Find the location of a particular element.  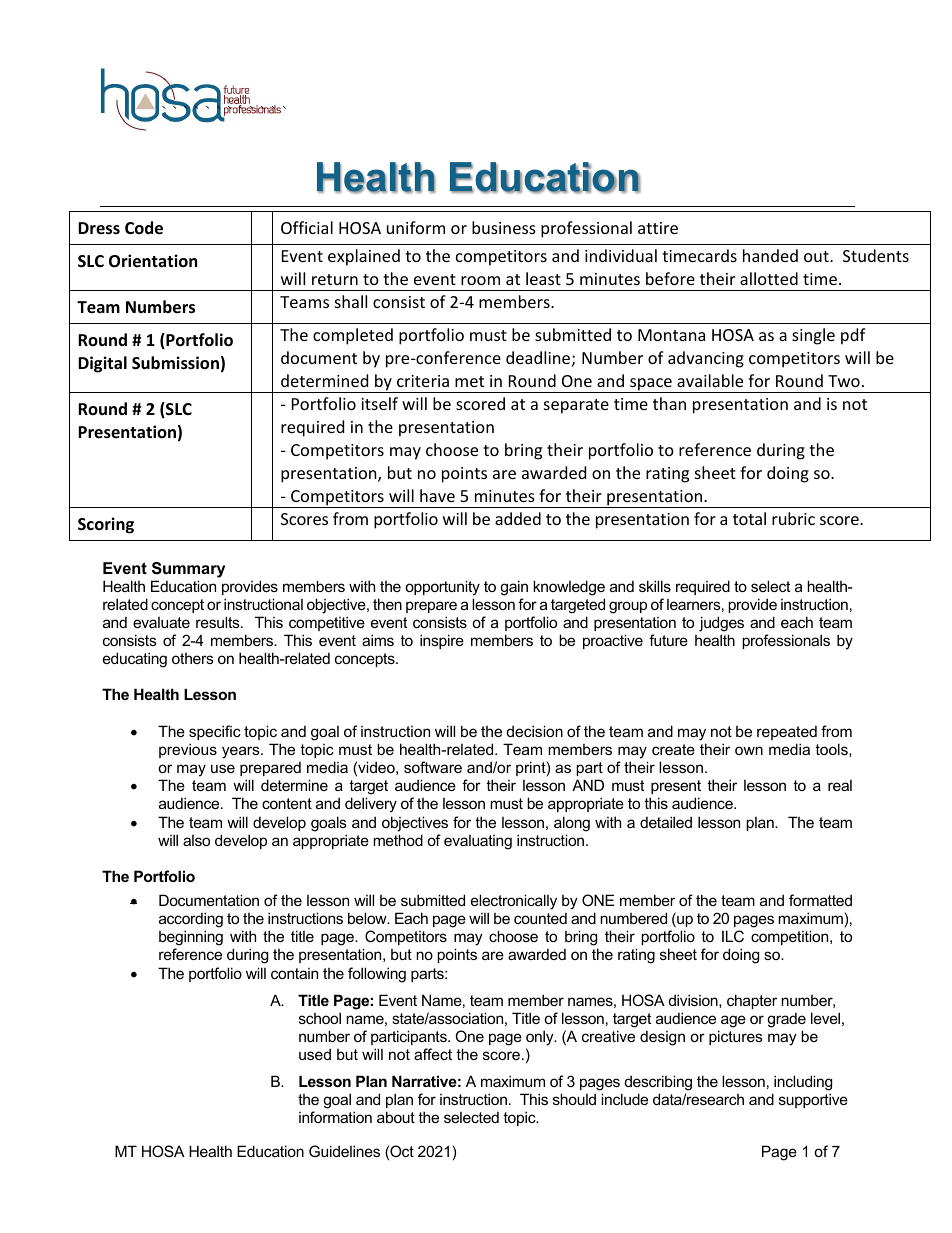

decision is located at coordinates (535, 731).
